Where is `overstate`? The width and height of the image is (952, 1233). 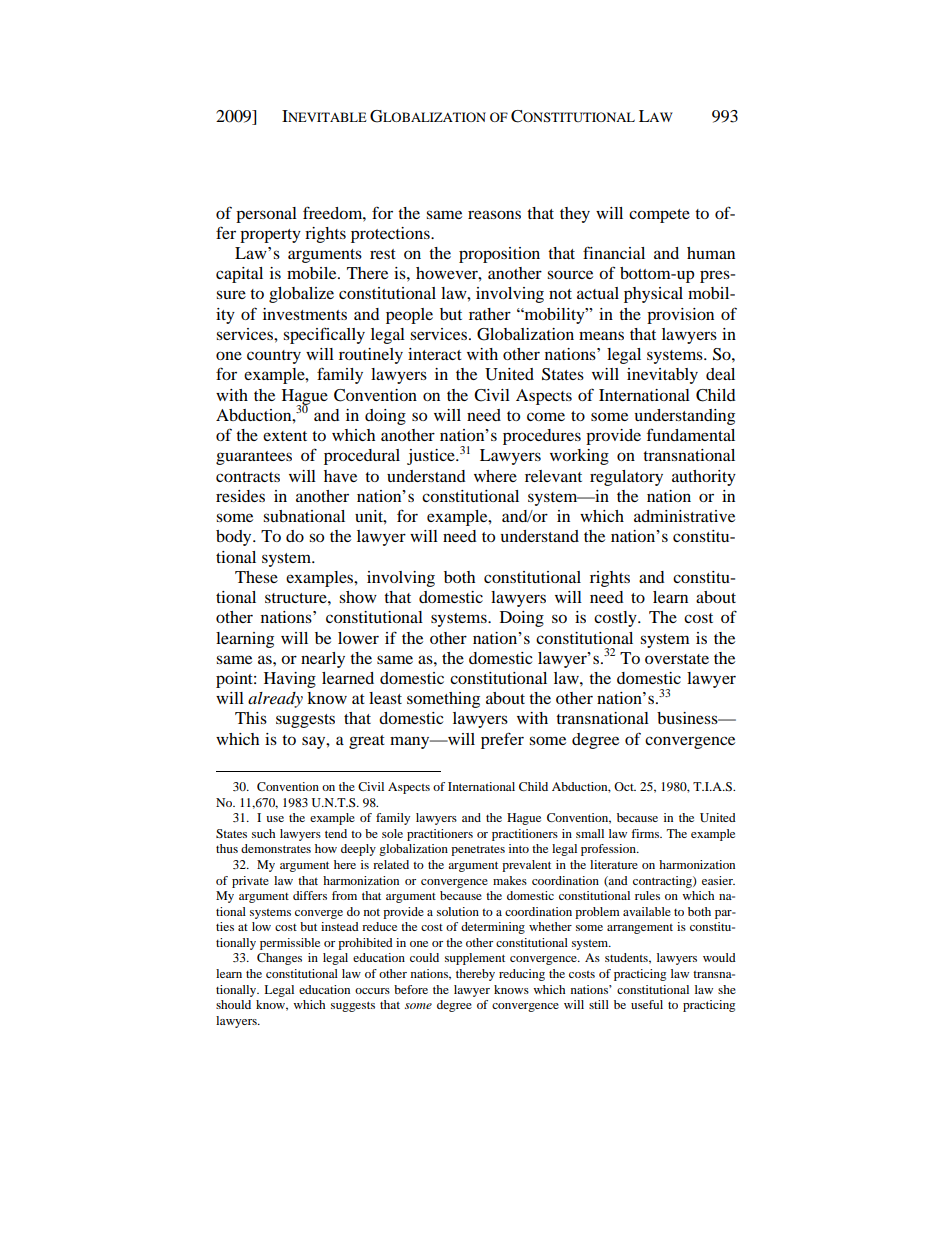
overstate is located at coordinates (677, 659).
